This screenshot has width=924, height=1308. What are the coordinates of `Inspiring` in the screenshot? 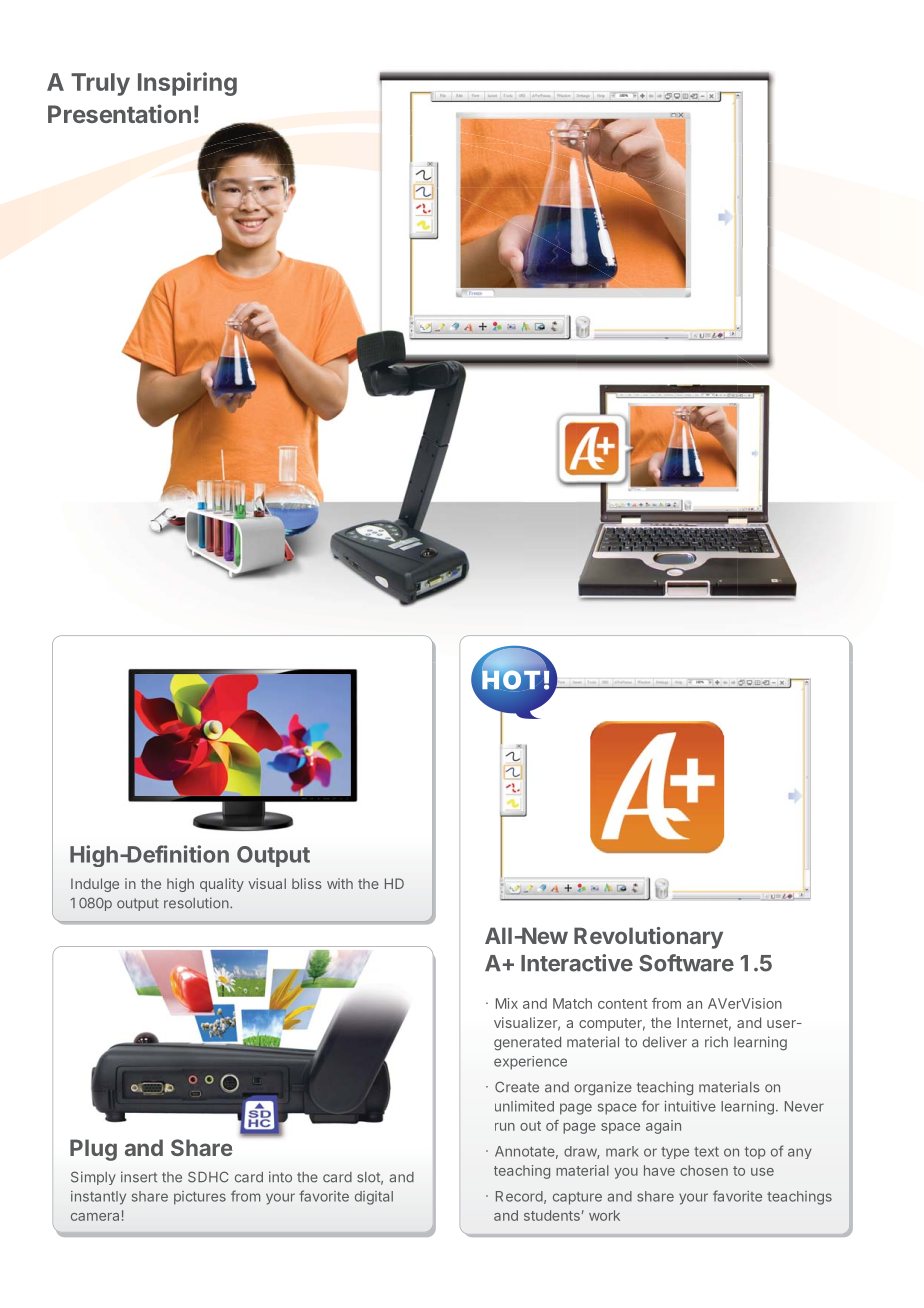 It's located at (187, 84).
